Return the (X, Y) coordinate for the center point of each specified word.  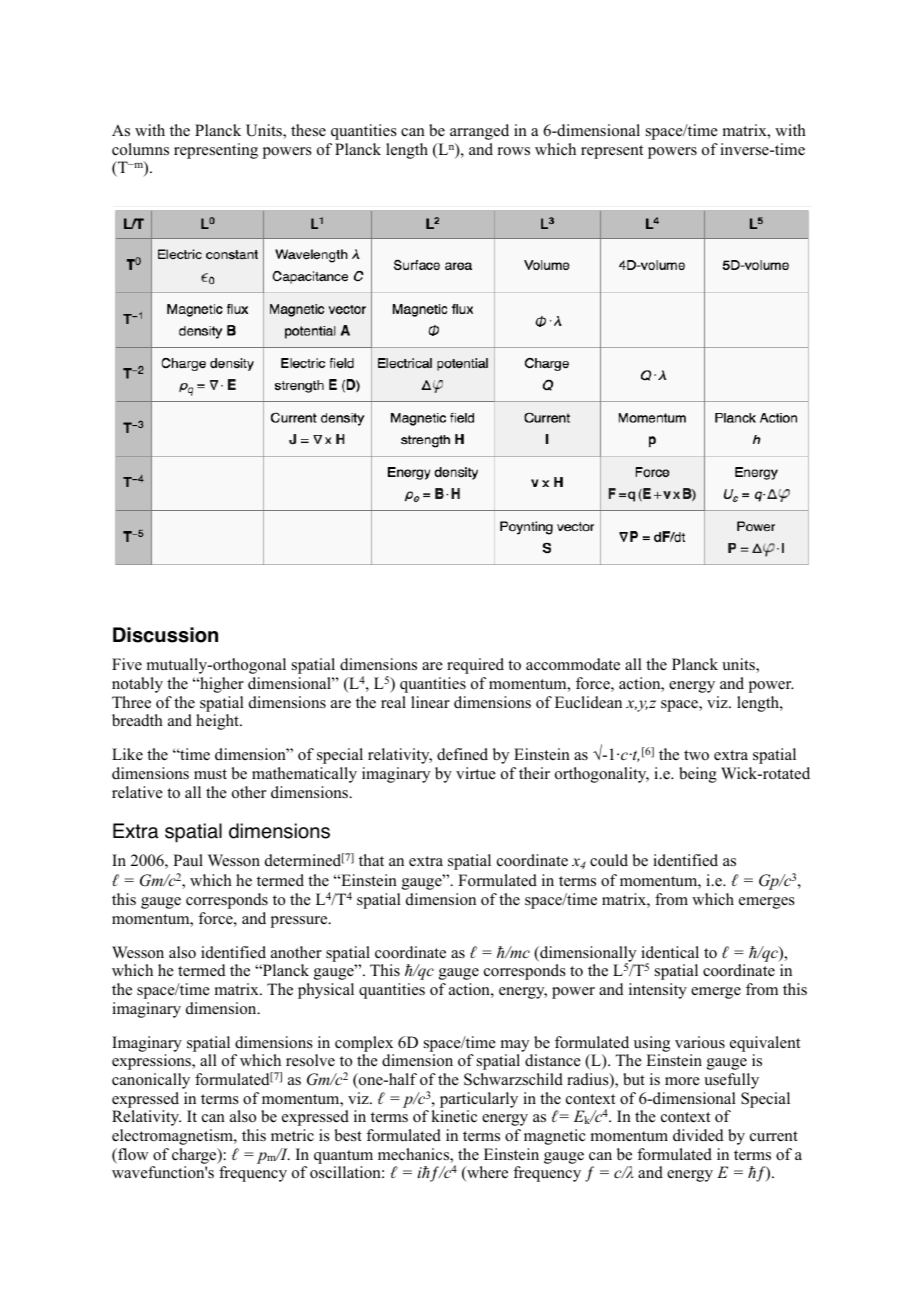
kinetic (454, 1116)
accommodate (573, 664)
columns (140, 149)
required (475, 666)
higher (221, 685)
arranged (479, 132)
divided (698, 1135)
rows (514, 151)
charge (195, 1156)
